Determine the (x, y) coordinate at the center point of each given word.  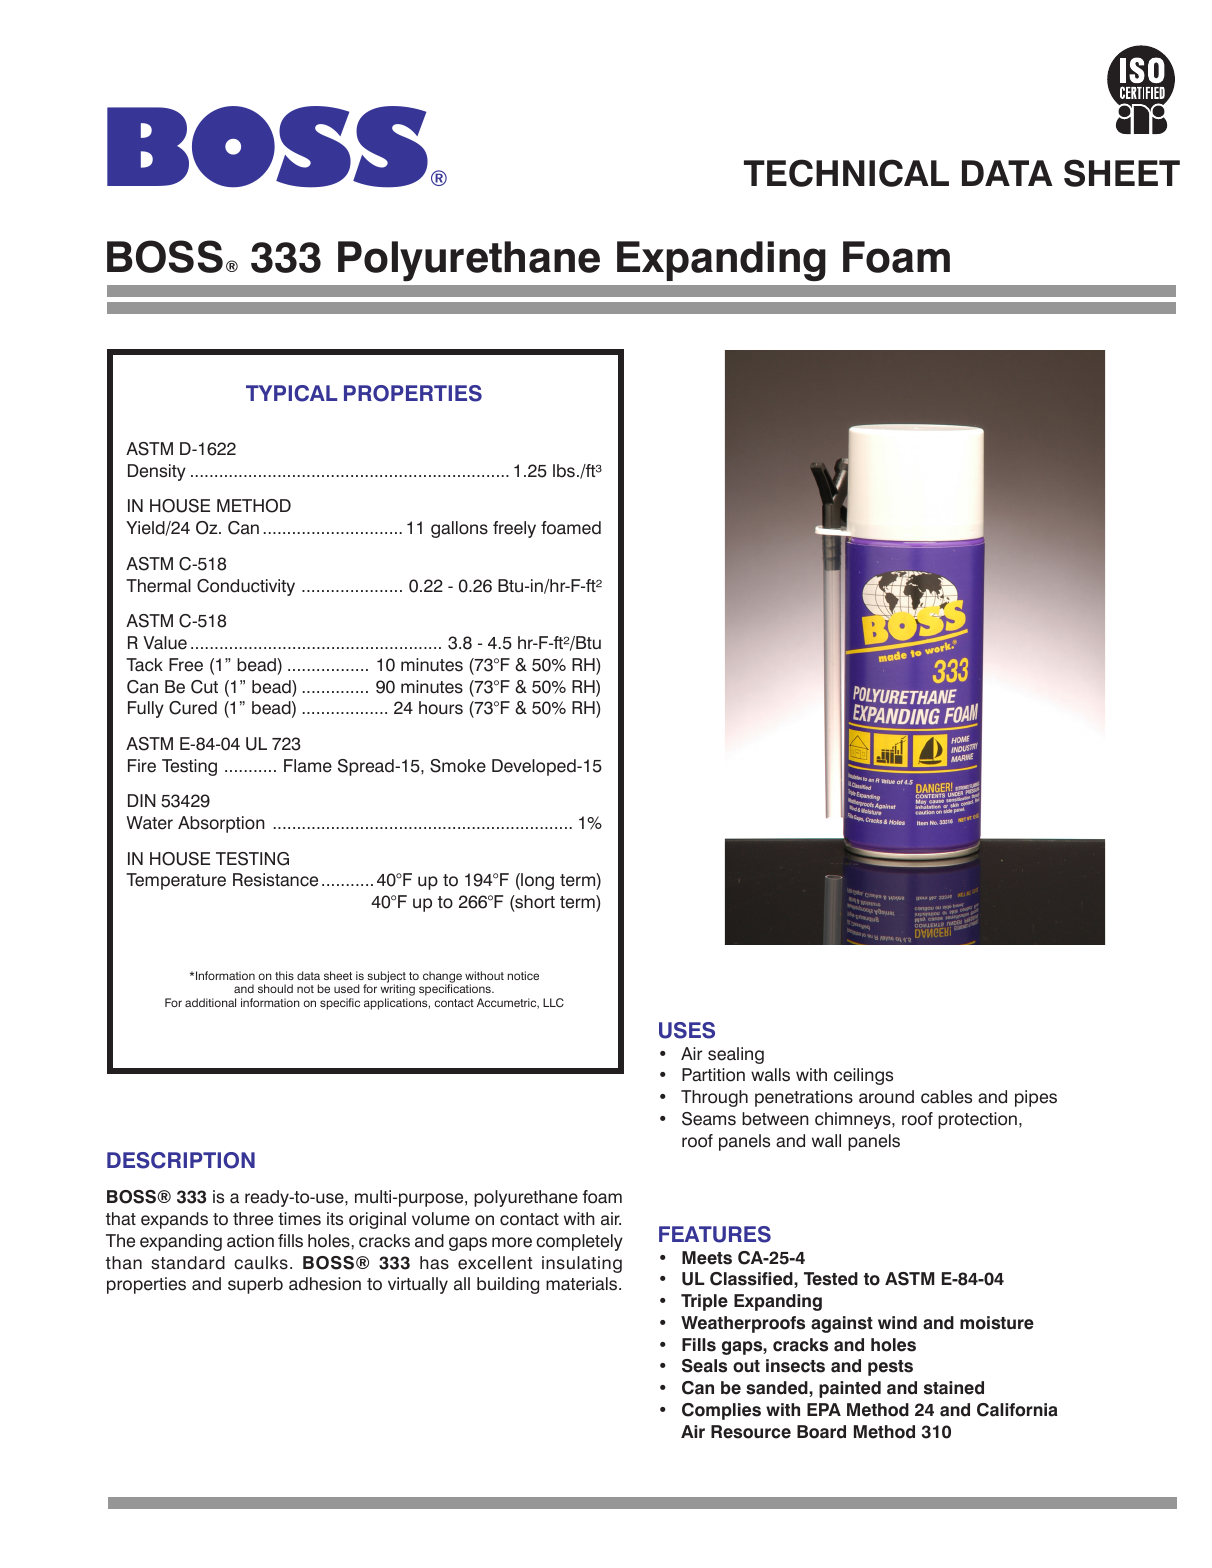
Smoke (458, 766)
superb (255, 1285)
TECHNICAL (846, 173)
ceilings (863, 1076)
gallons (459, 529)
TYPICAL (291, 393)
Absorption (221, 824)
